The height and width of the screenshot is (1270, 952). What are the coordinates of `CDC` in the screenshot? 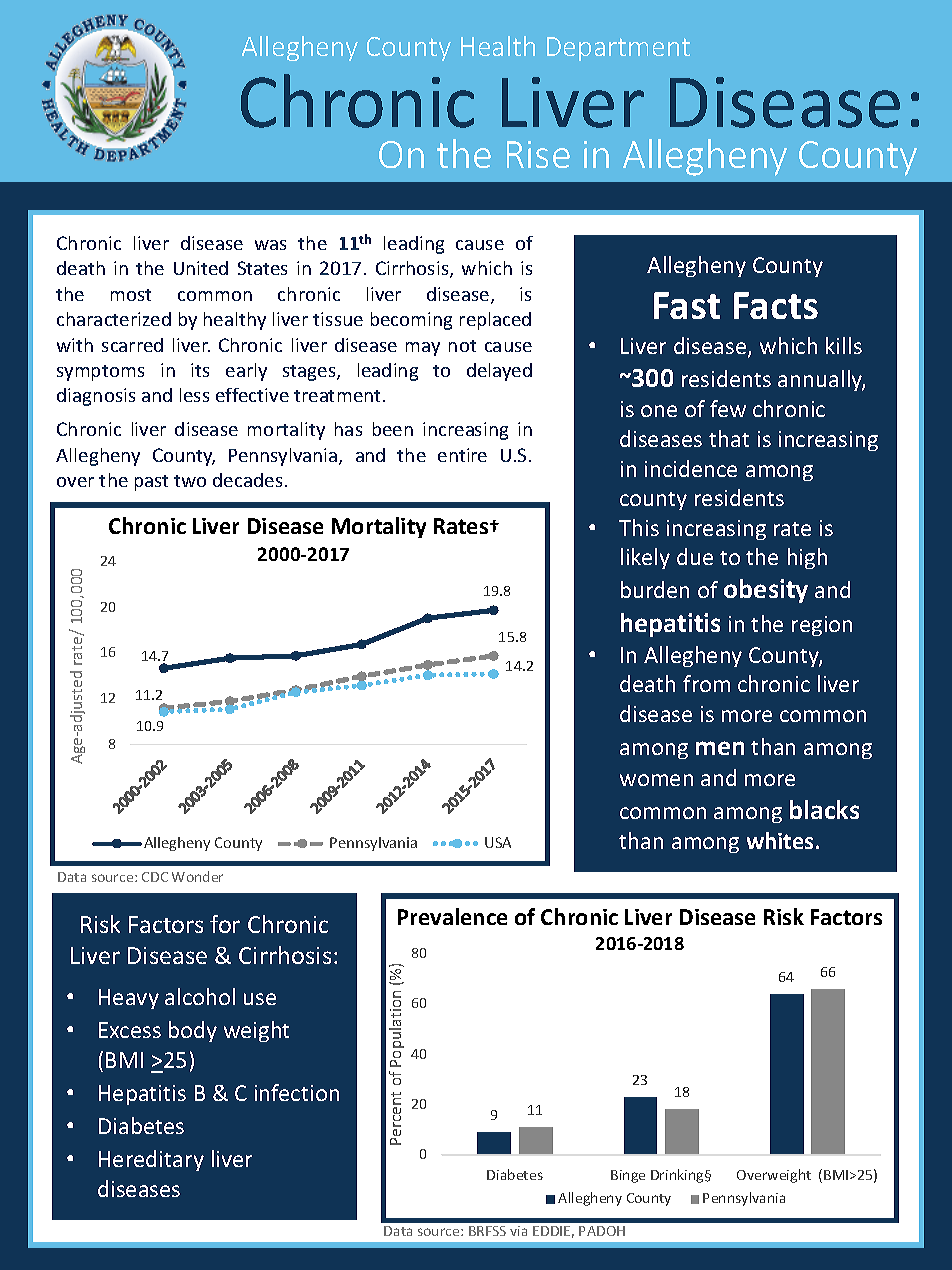 It's located at (155, 877).
